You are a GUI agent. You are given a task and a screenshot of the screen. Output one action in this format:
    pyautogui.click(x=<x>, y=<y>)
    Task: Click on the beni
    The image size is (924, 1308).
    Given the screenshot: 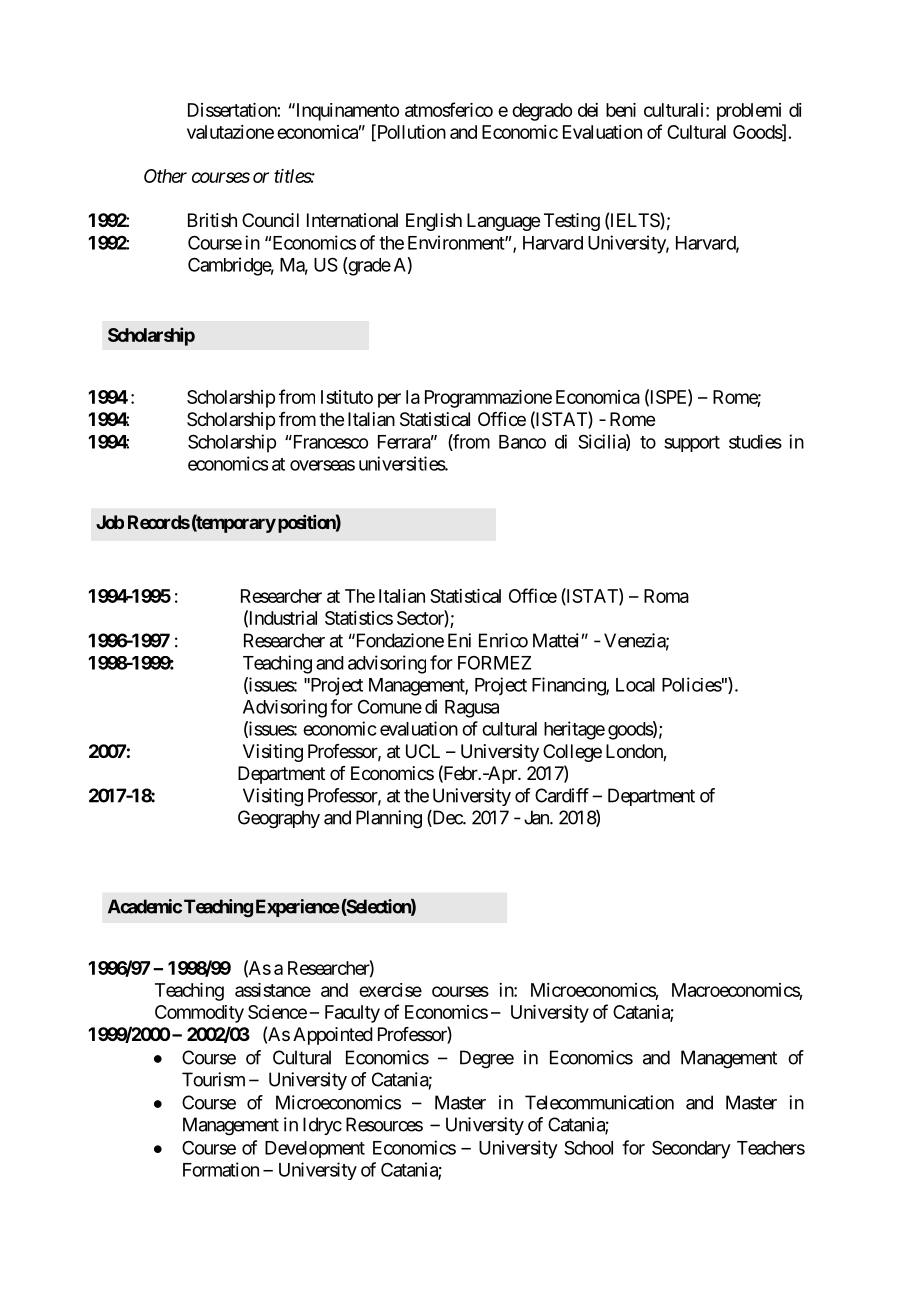 What is the action you would take?
    pyautogui.click(x=621, y=110)
